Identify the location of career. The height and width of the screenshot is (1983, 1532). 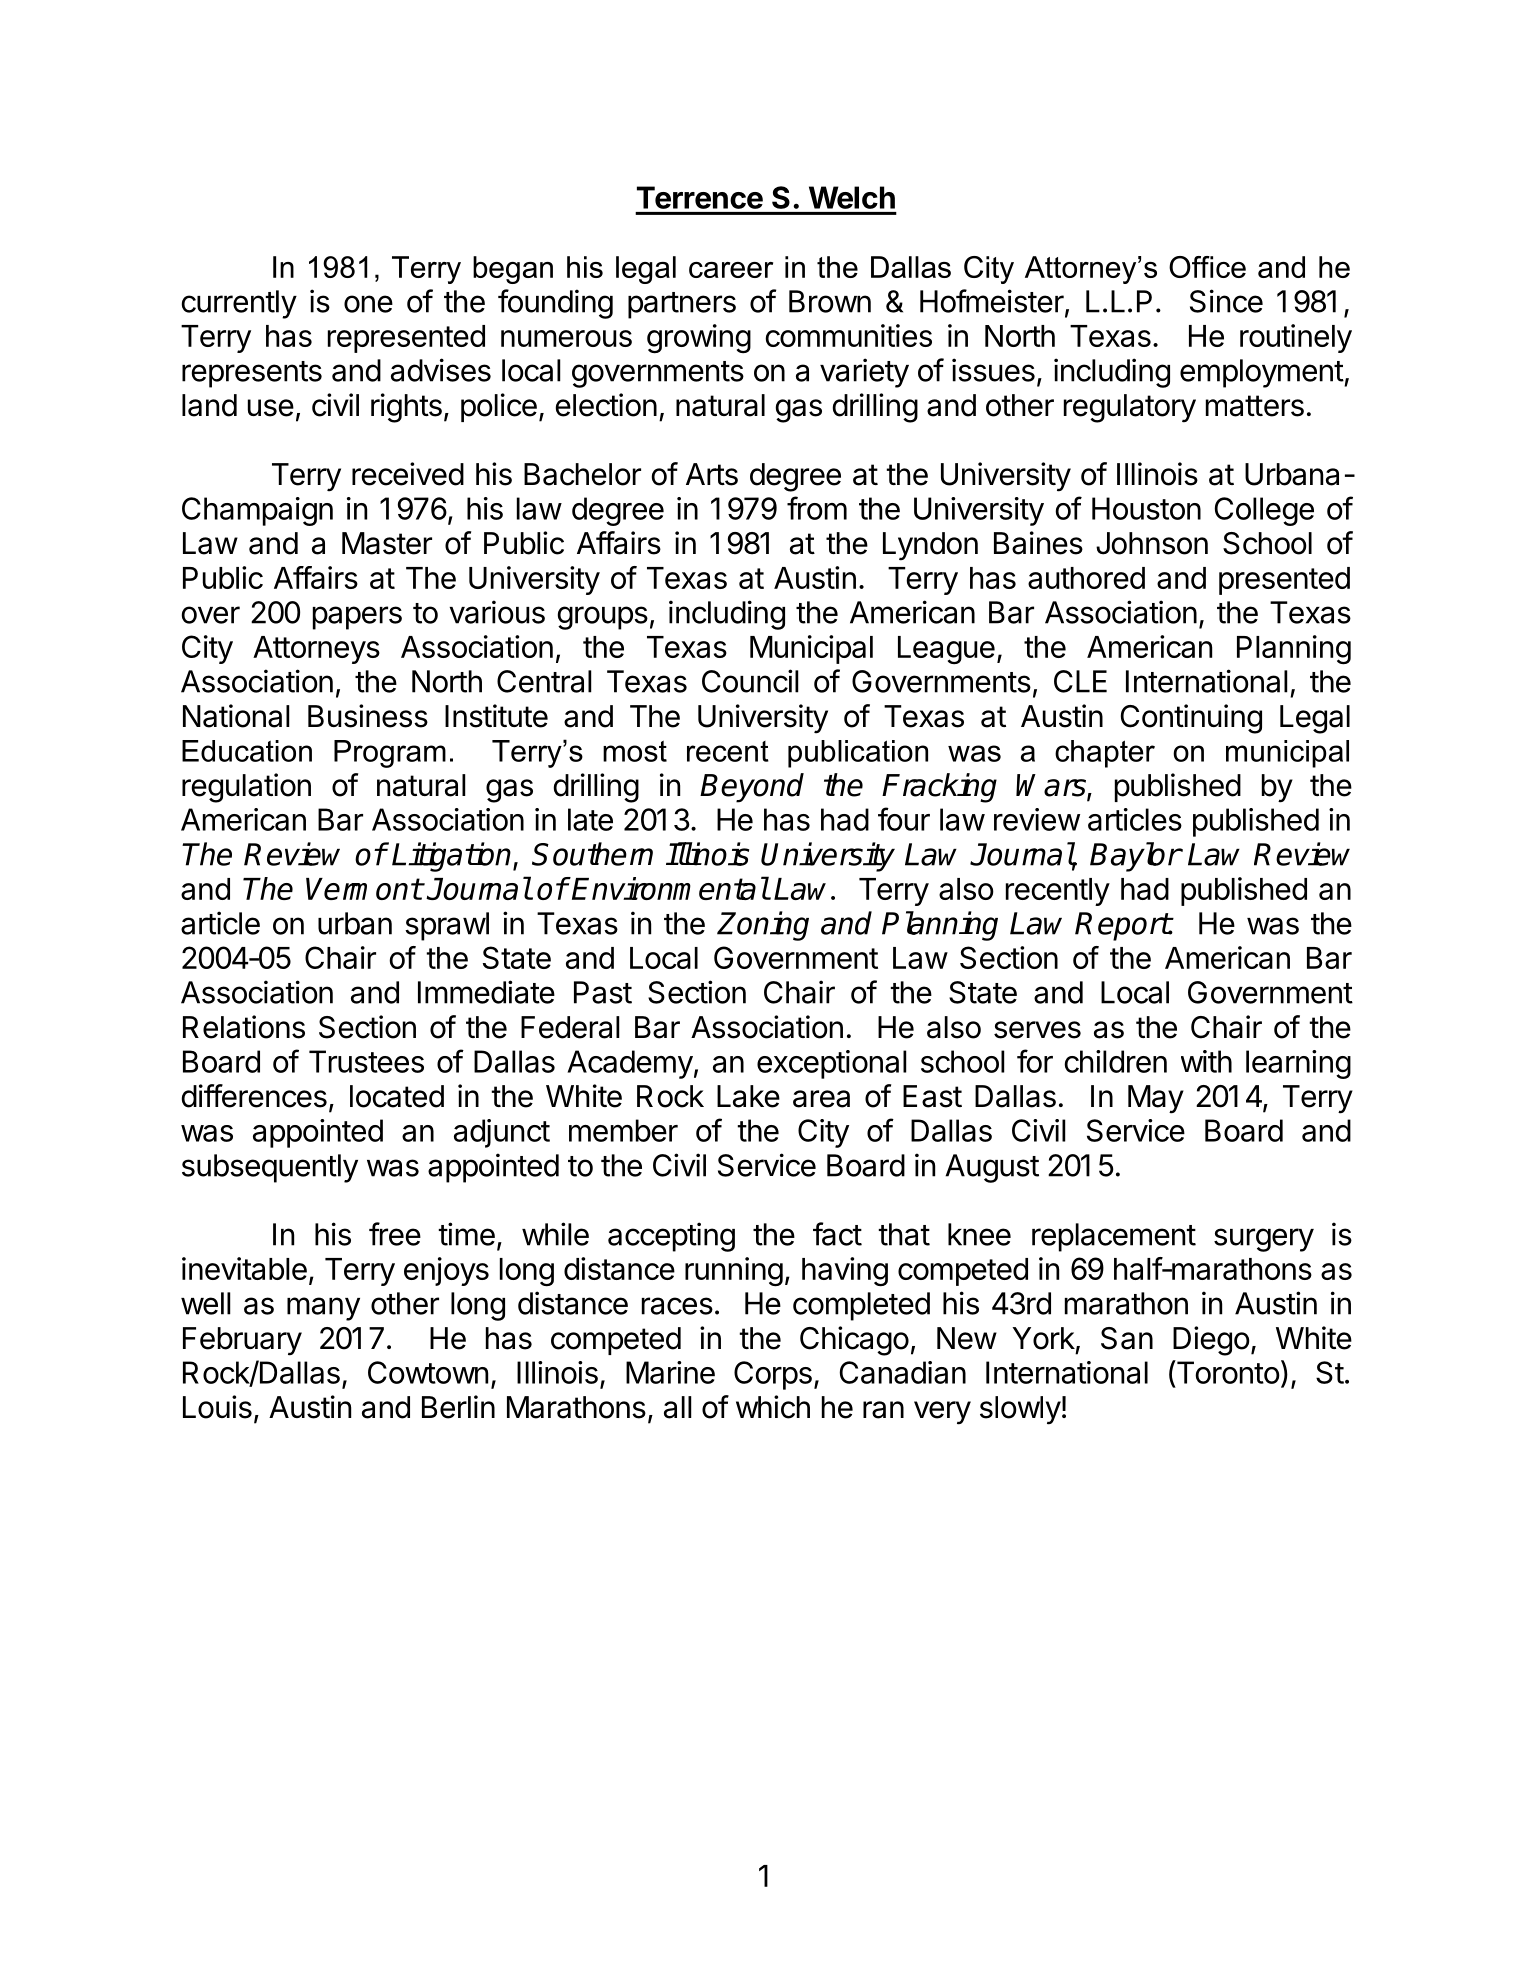
(731, 270).
